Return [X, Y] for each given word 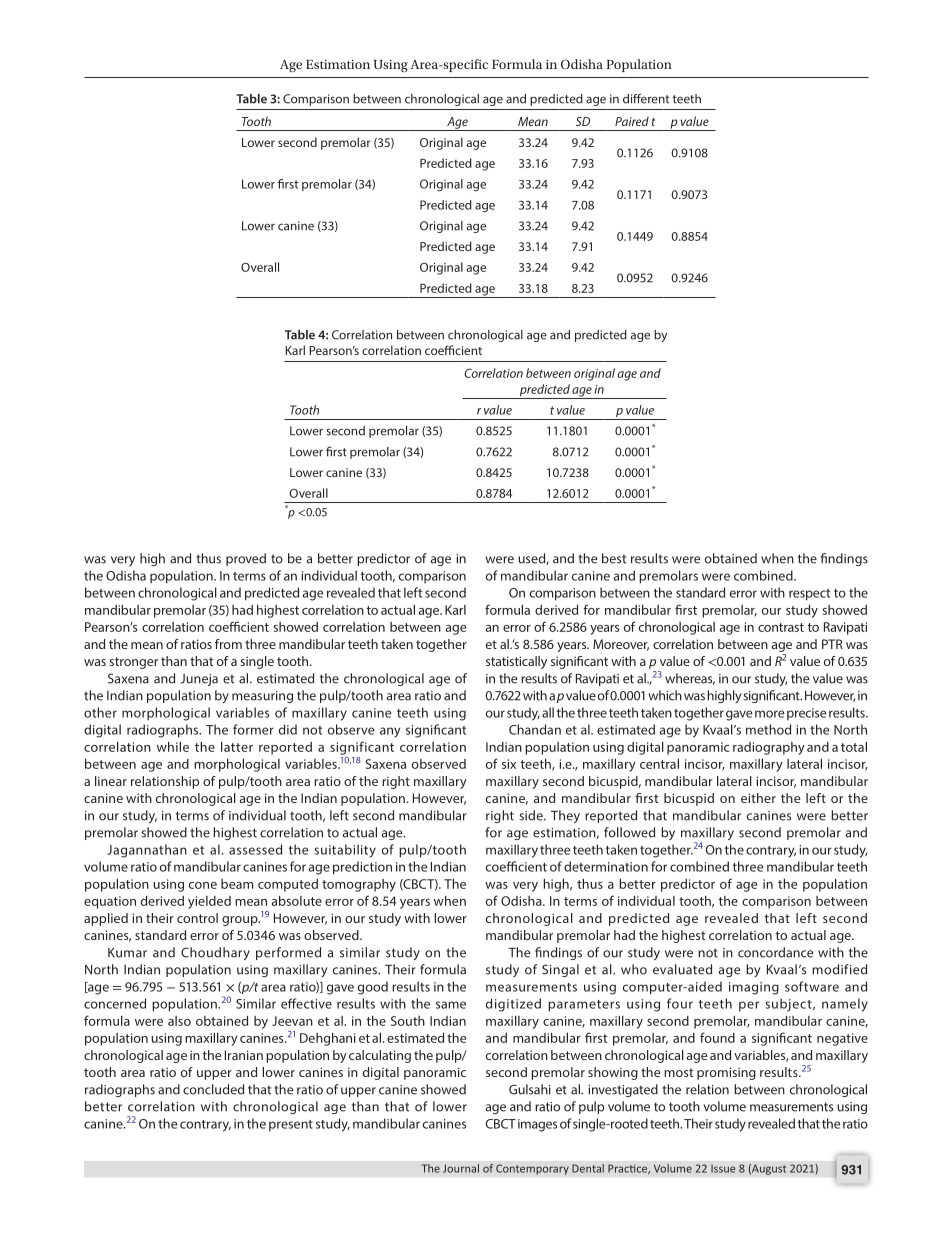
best [614, 558]
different [646, 98]
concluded [213, 1089]
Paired [632, 121]
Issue [723, 1169]
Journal [461, 1168]
